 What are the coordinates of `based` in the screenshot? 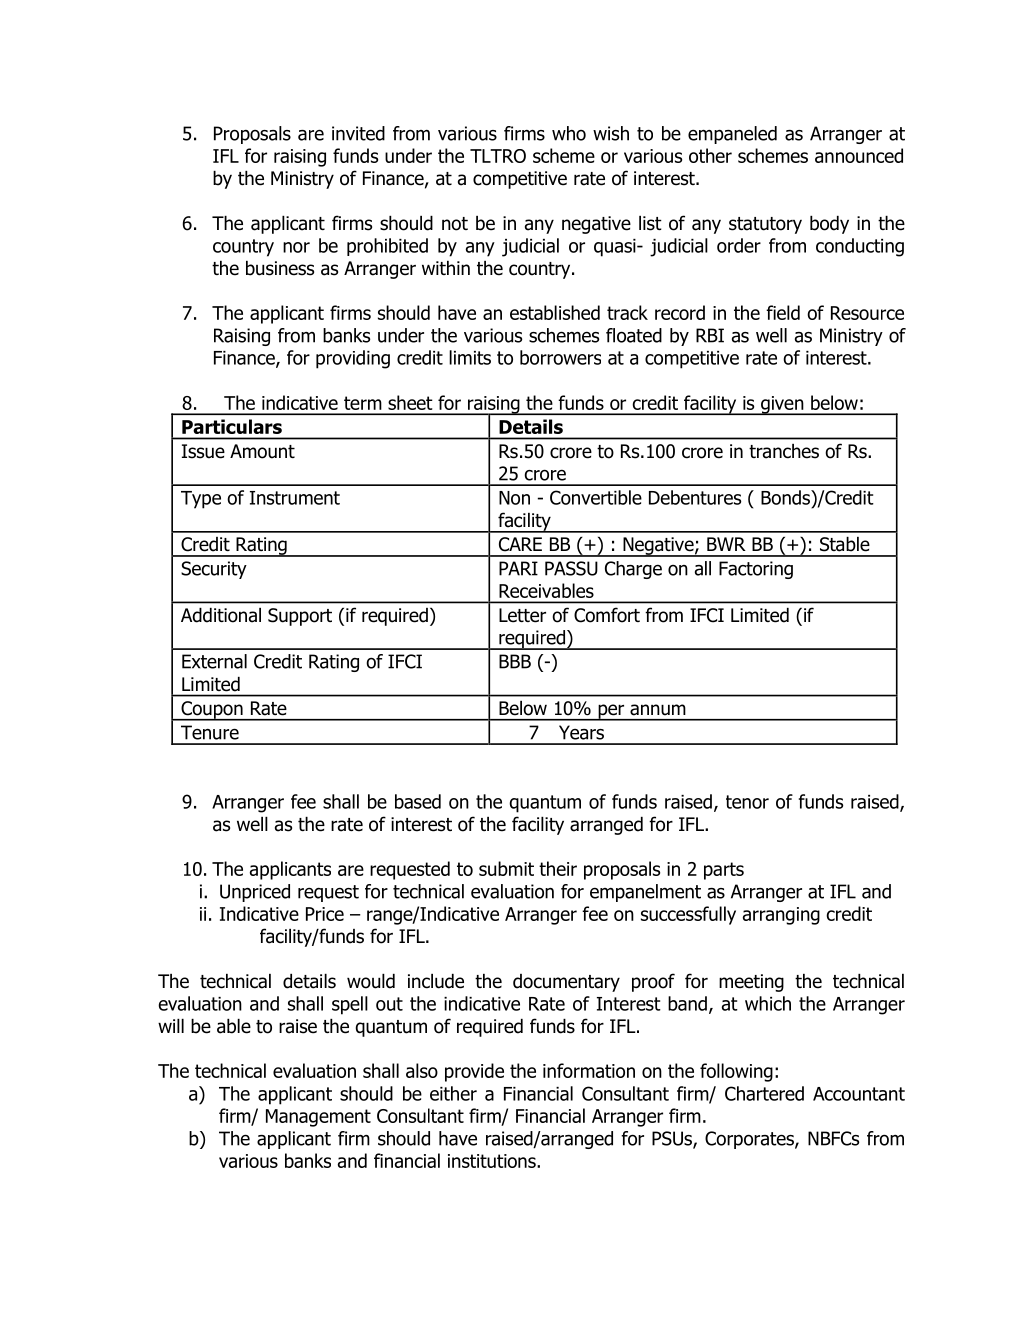 It's located at (418, 801).
